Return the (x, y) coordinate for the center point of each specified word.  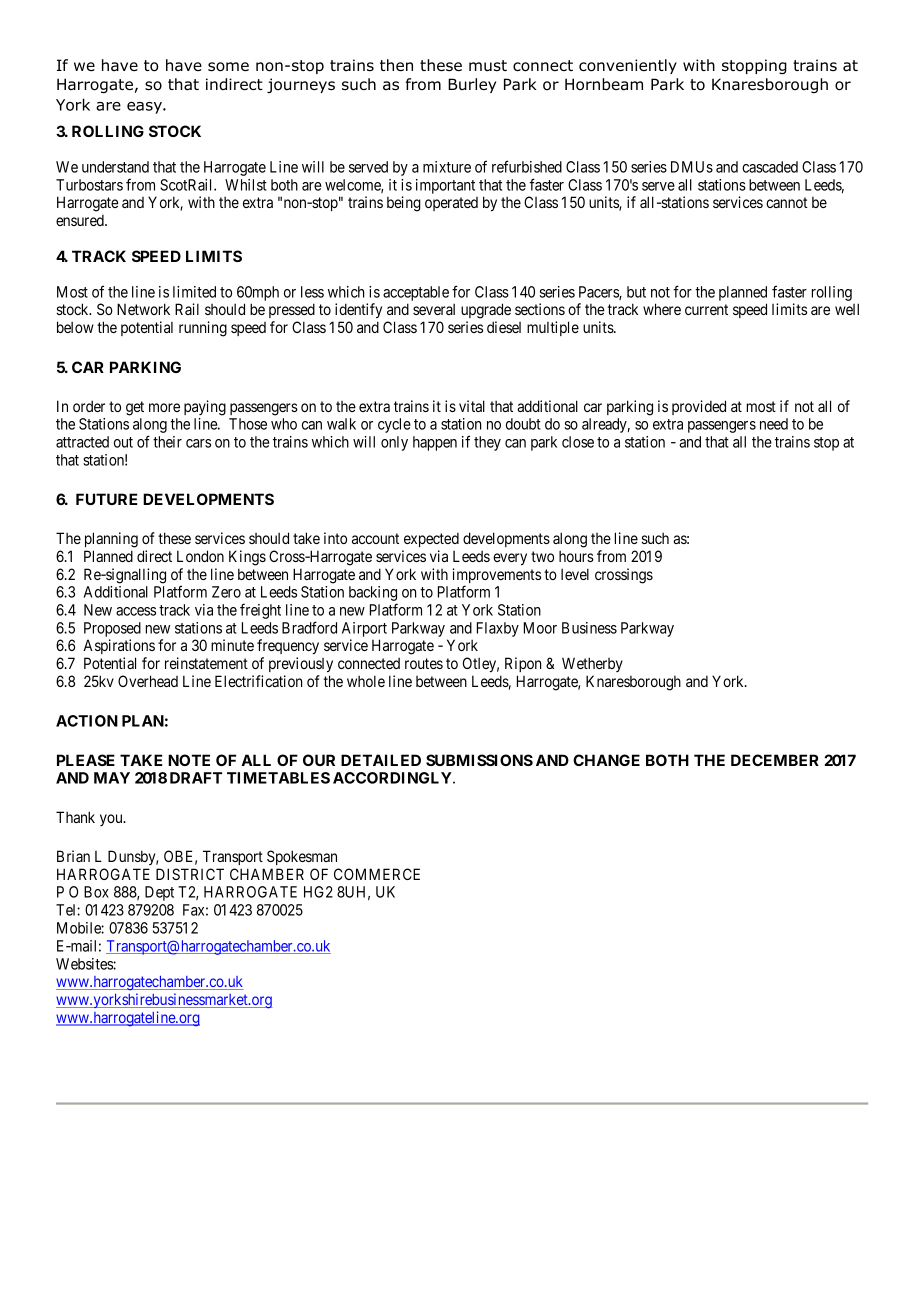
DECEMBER (775, 760)
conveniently (628, 66)
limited (194, 292)
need (774, 424)
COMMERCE (377, 874)
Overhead (148, 681)
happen (435, 443)
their (167, 442)
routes (424, 663)
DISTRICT (190, 874)
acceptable (416, 295)
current (706, 309)
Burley (472, 85)
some (228, 67)
